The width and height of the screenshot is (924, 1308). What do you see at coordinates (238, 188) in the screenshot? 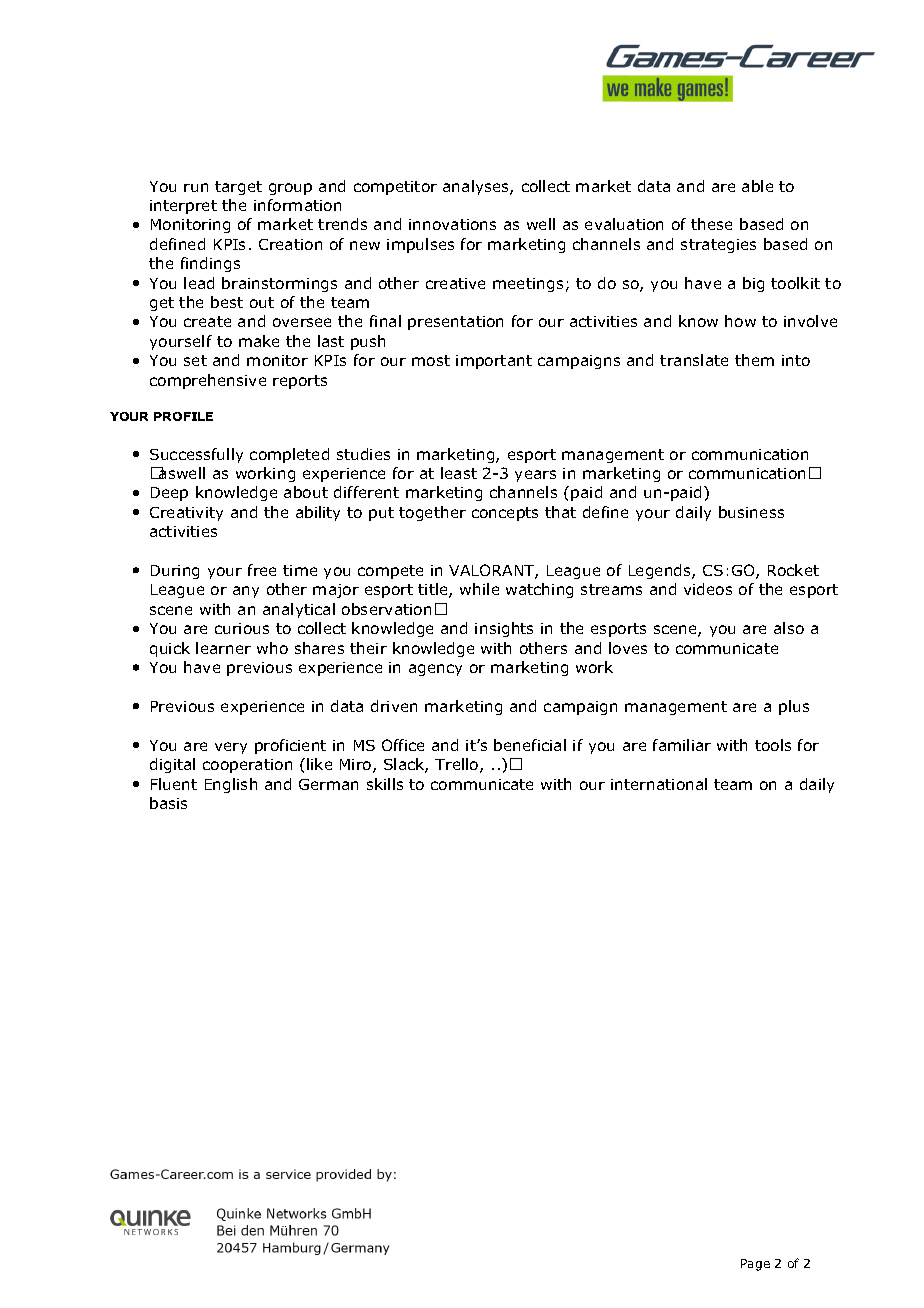
I see `target` at bounding box center [238, 188].
